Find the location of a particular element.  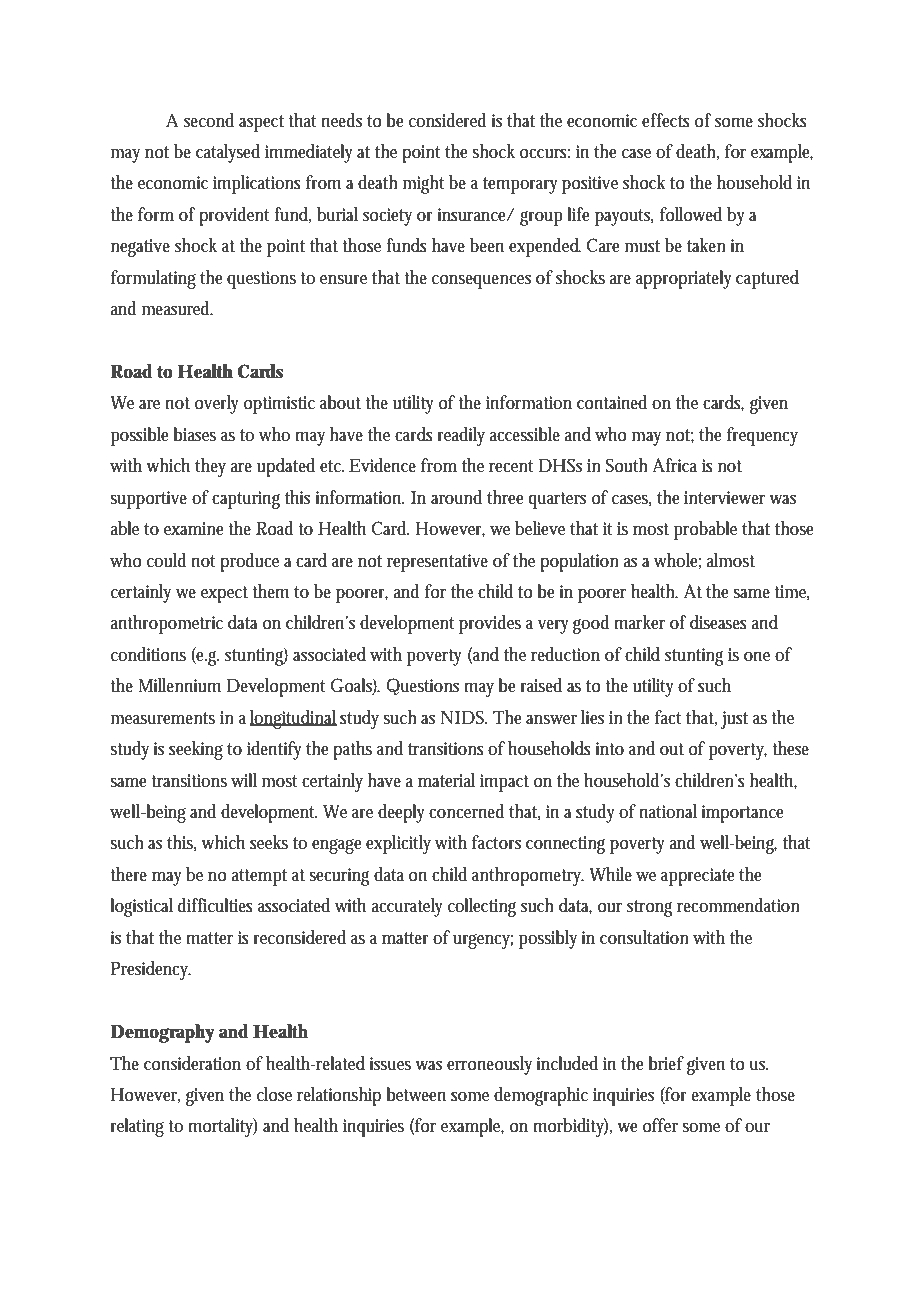

effects is located at coordinates (666, 120).
